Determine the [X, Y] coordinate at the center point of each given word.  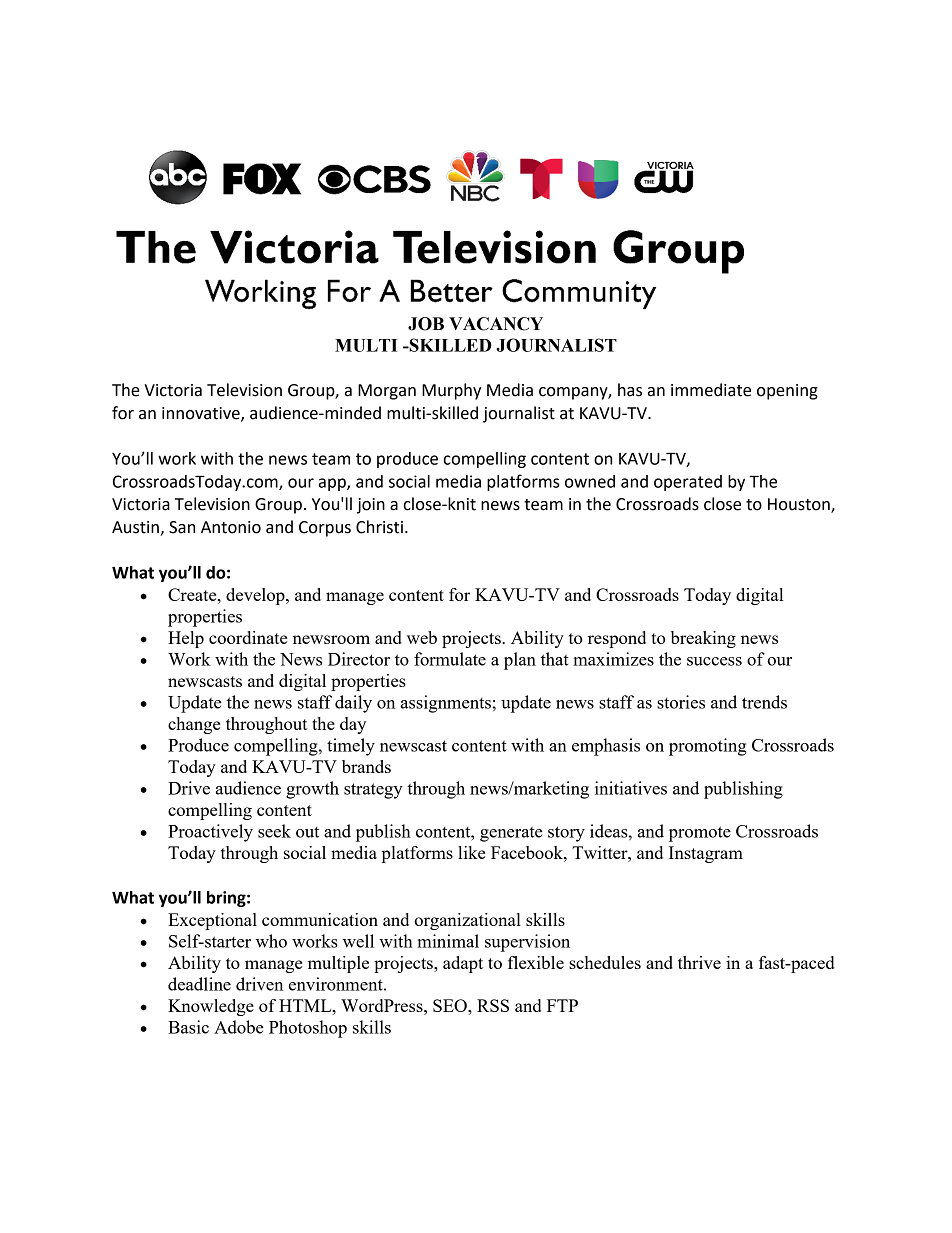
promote [700, 834]
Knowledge [211, 1007]
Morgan [387, 392]
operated [688, 483]
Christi [379, 527]
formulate [450, 659]
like [471, 852]
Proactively [210, 833]
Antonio [231, 527]
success [714, 661]
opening [787, 392]
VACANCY [496, 324]
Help [186, 639]
